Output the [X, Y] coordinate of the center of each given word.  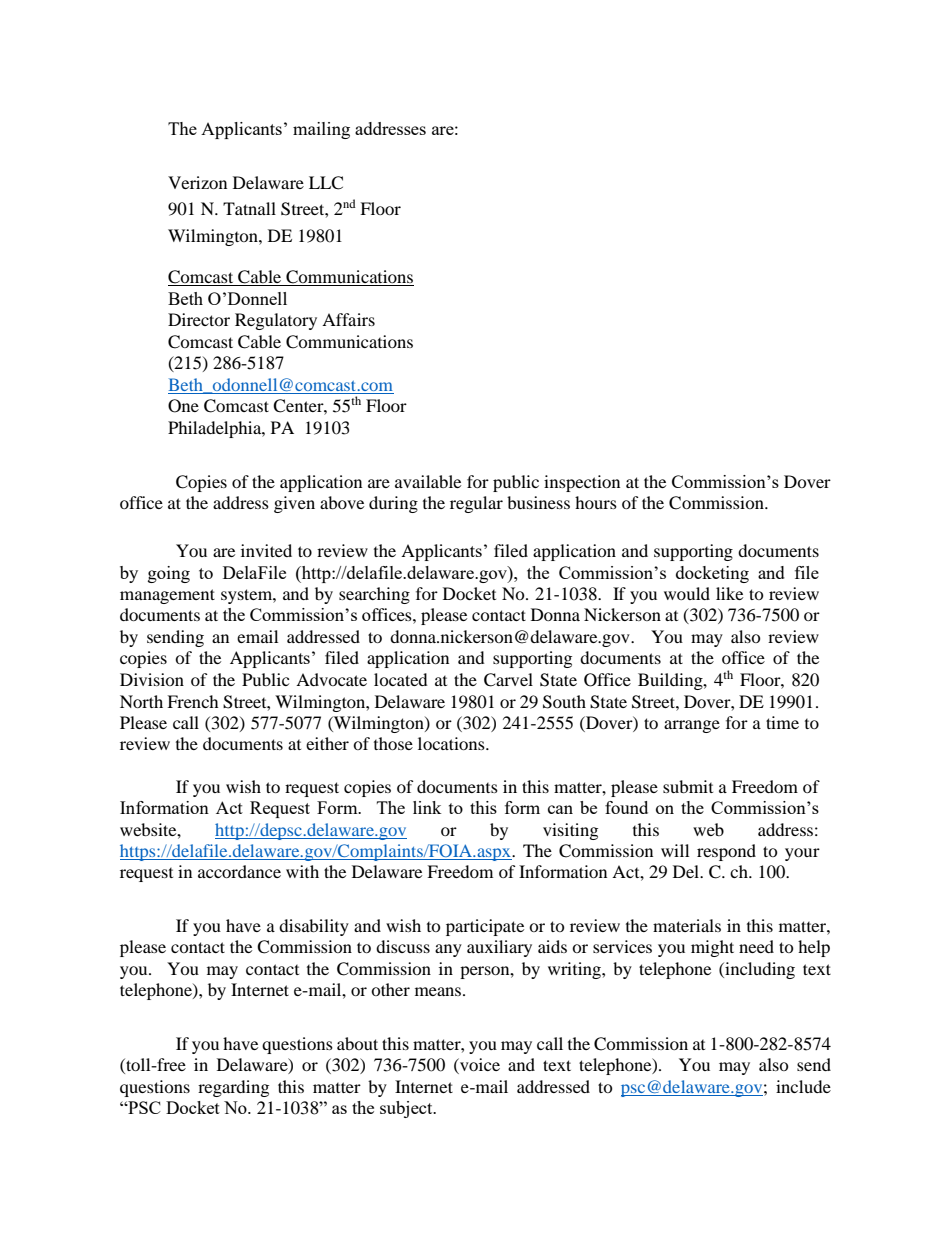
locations [452, 743]
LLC [326, 183]
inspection [582, 483]
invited [266, 550]
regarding [233, 1088]
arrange [692, 726]
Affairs [348, 319]
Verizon [197, 182]
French [193, 701]
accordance [239, 871]
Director [199, 319]
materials [687, 925]
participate [485, 927]
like [729, 593]
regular [476, 504]
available [428, 481]
